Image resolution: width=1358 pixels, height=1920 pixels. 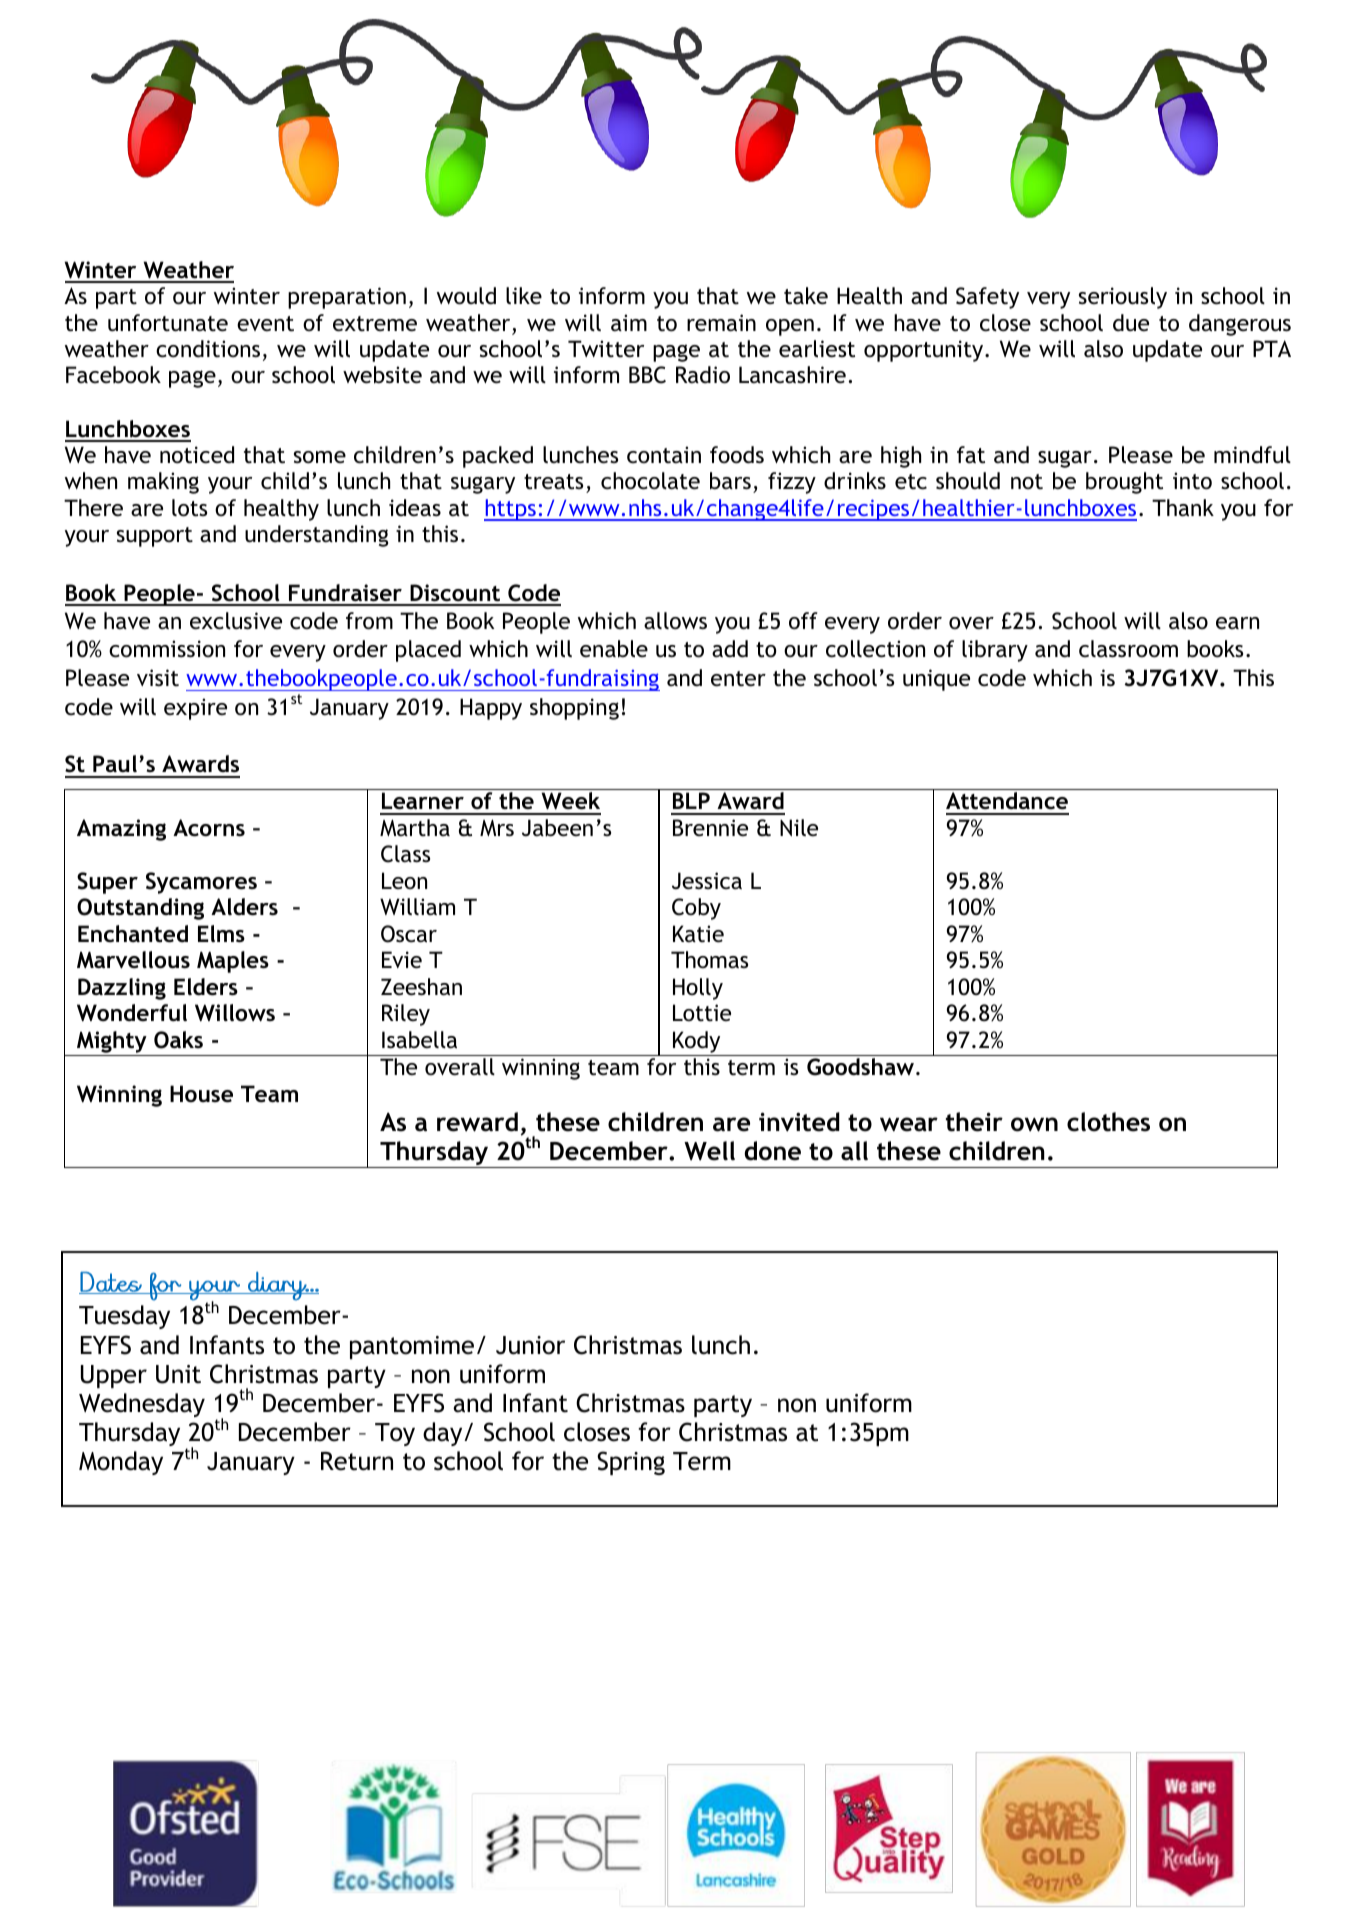 I want to click on library, so click(x=995, y=651).
